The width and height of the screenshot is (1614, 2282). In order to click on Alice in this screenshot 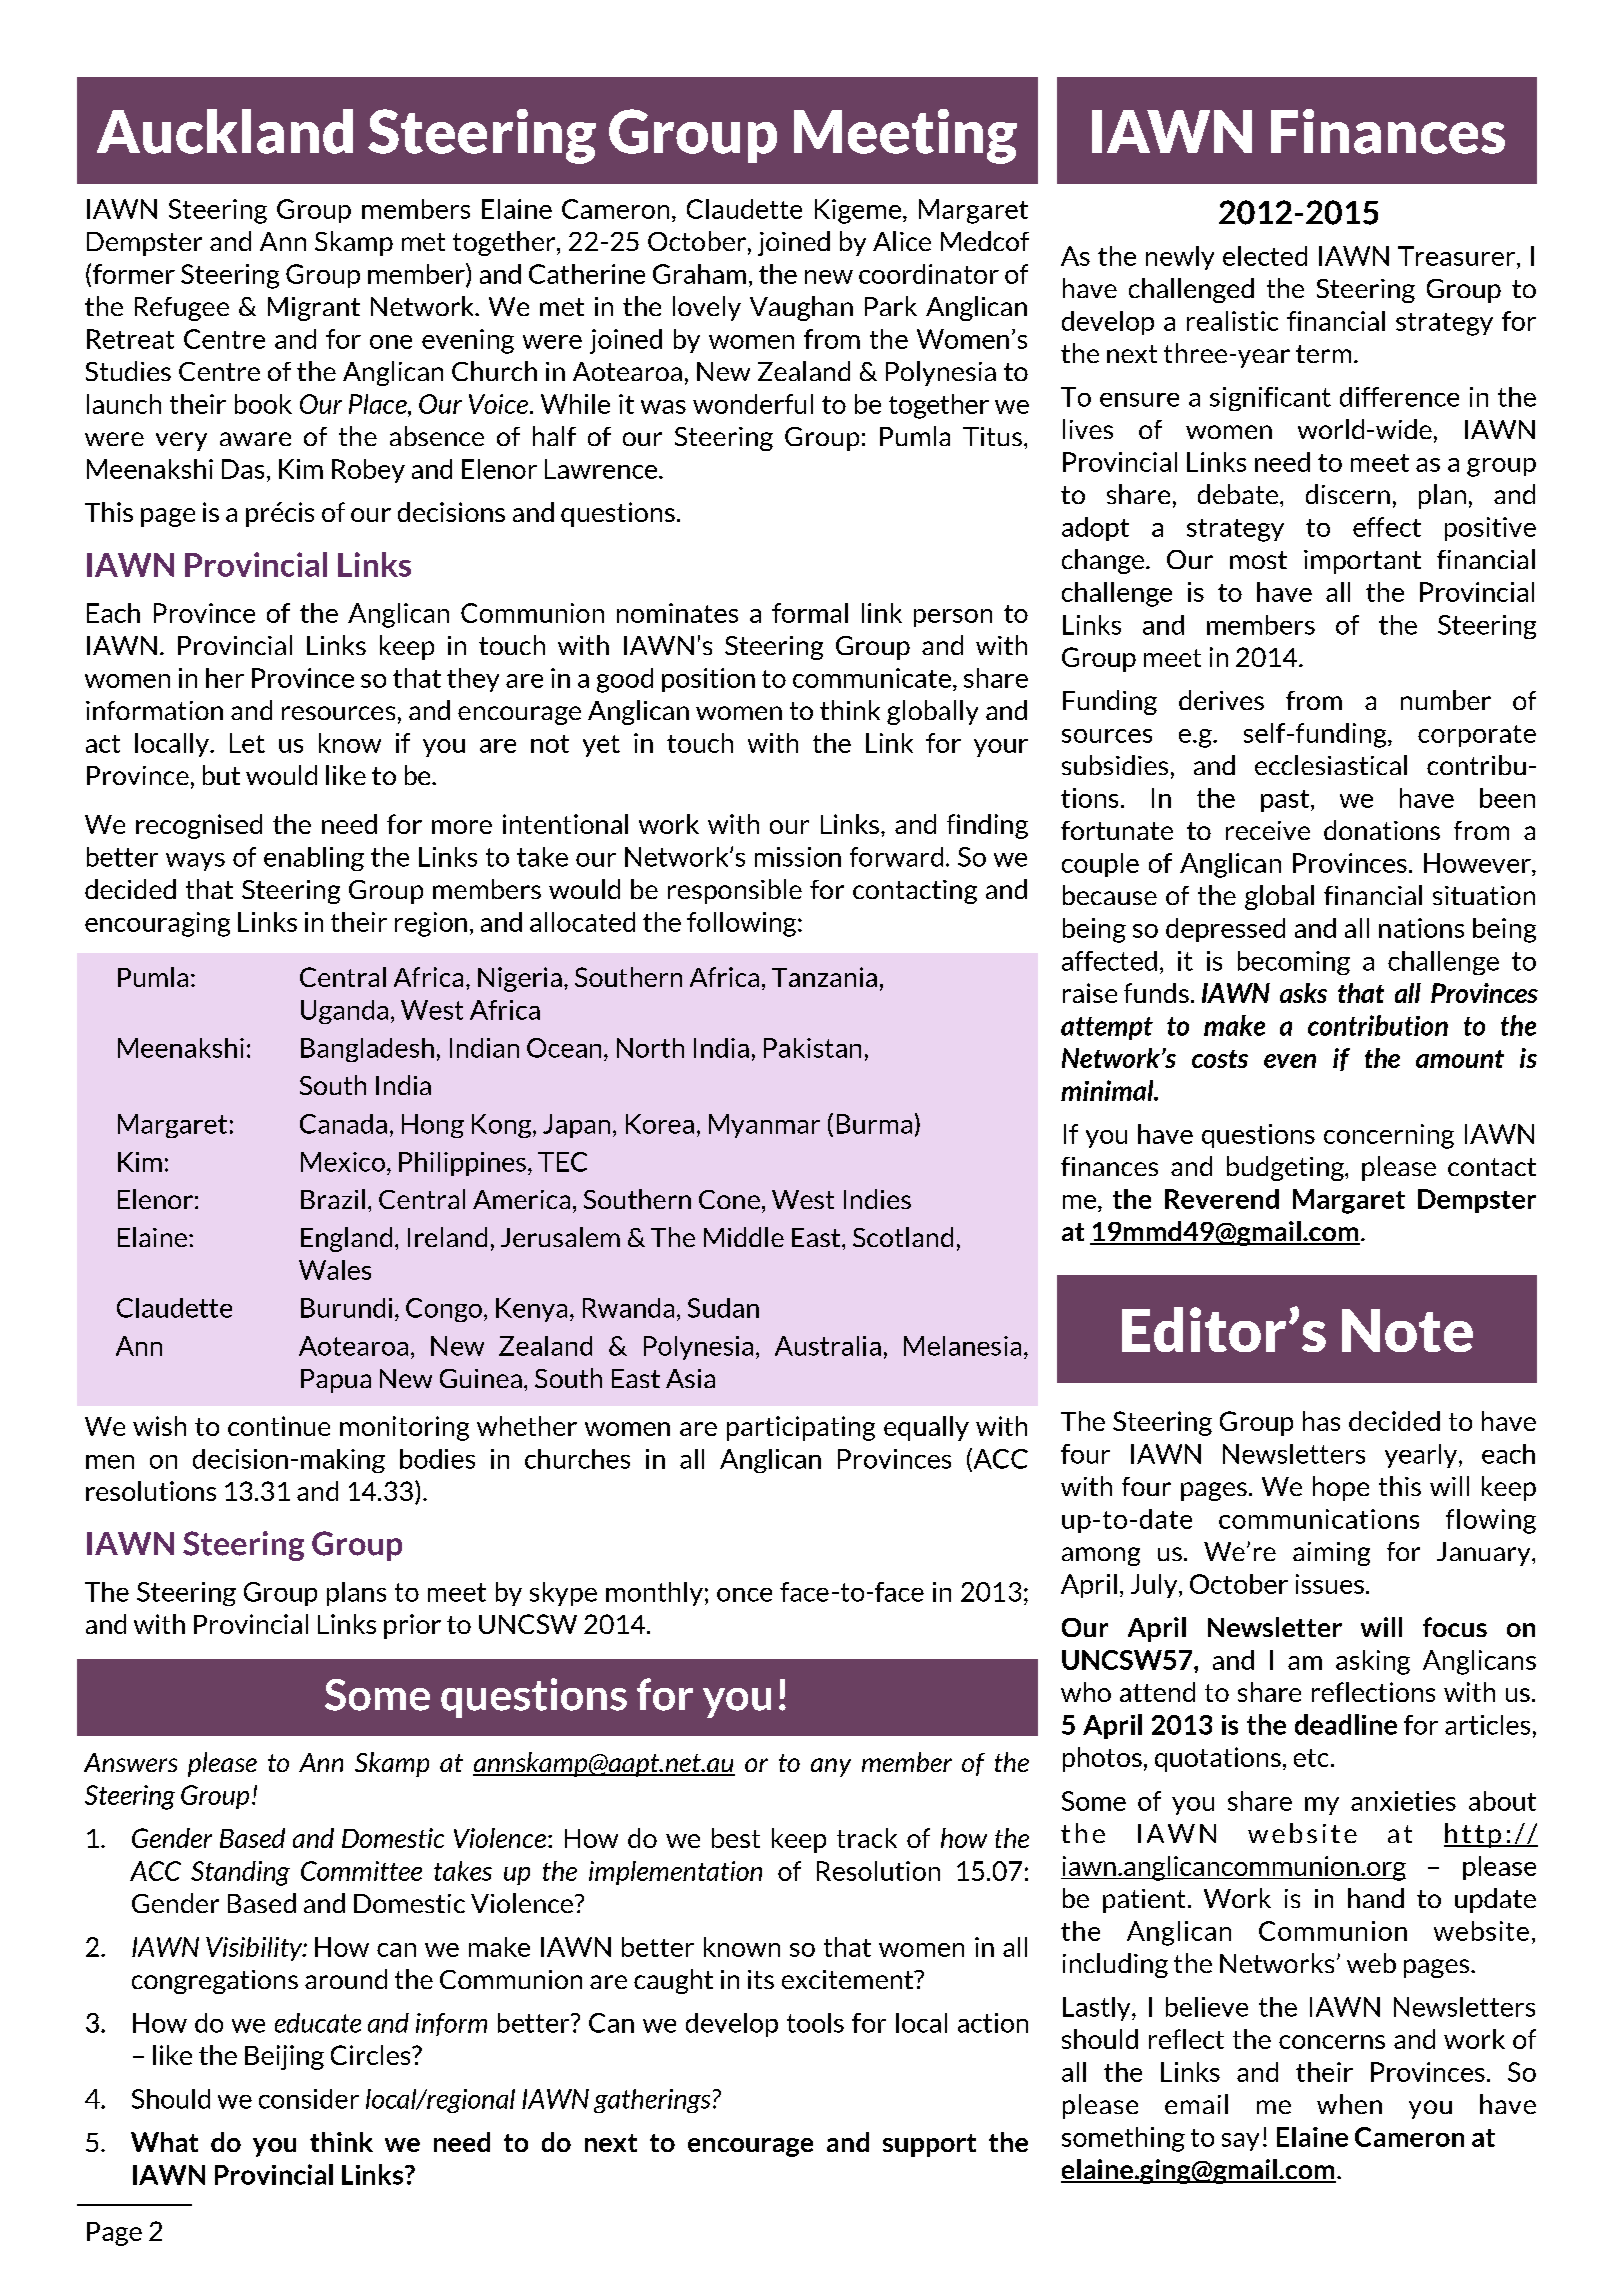, I will do `click(902, 241)`.
